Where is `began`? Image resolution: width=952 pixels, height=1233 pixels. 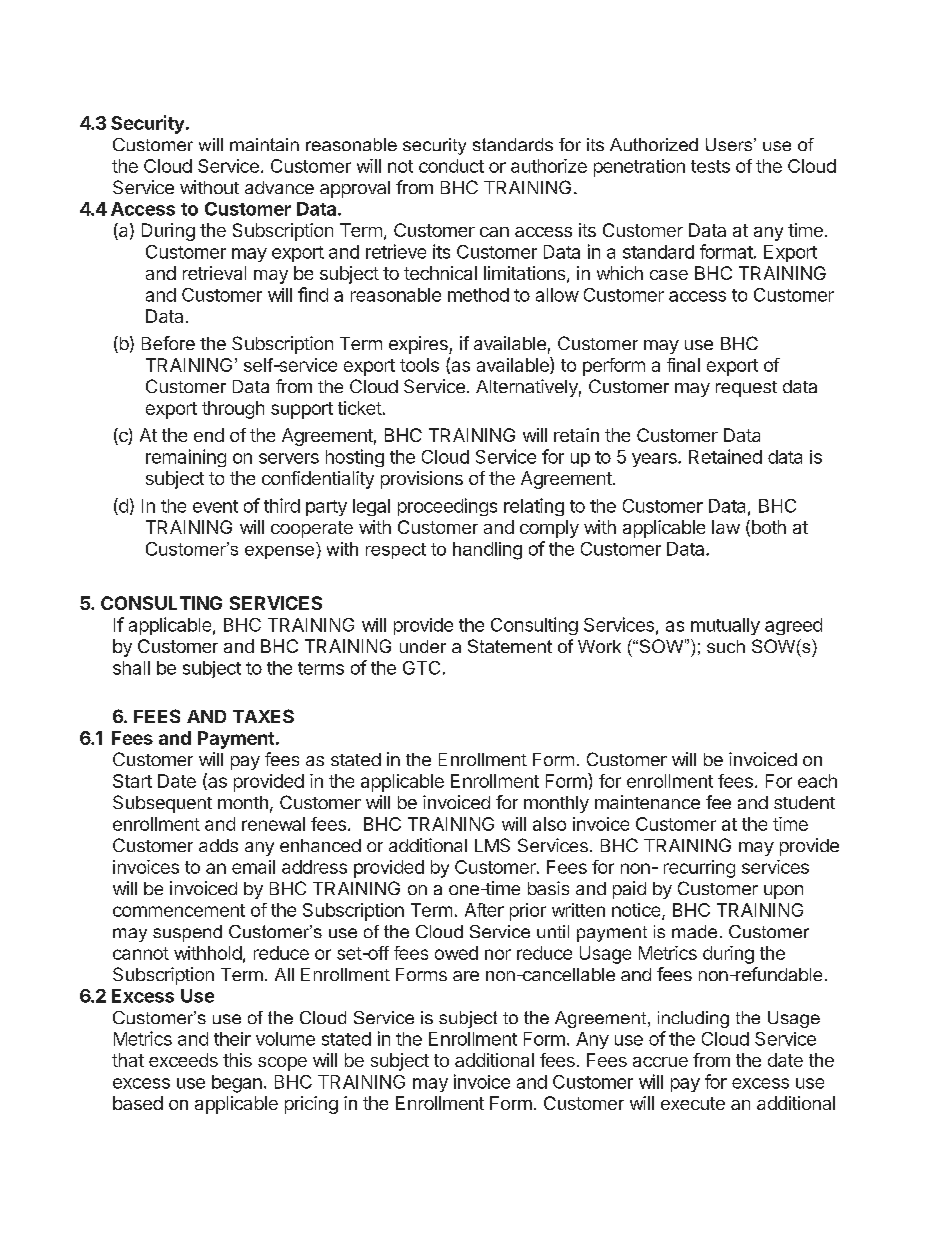 began is located at coordinates (237, 1084).
